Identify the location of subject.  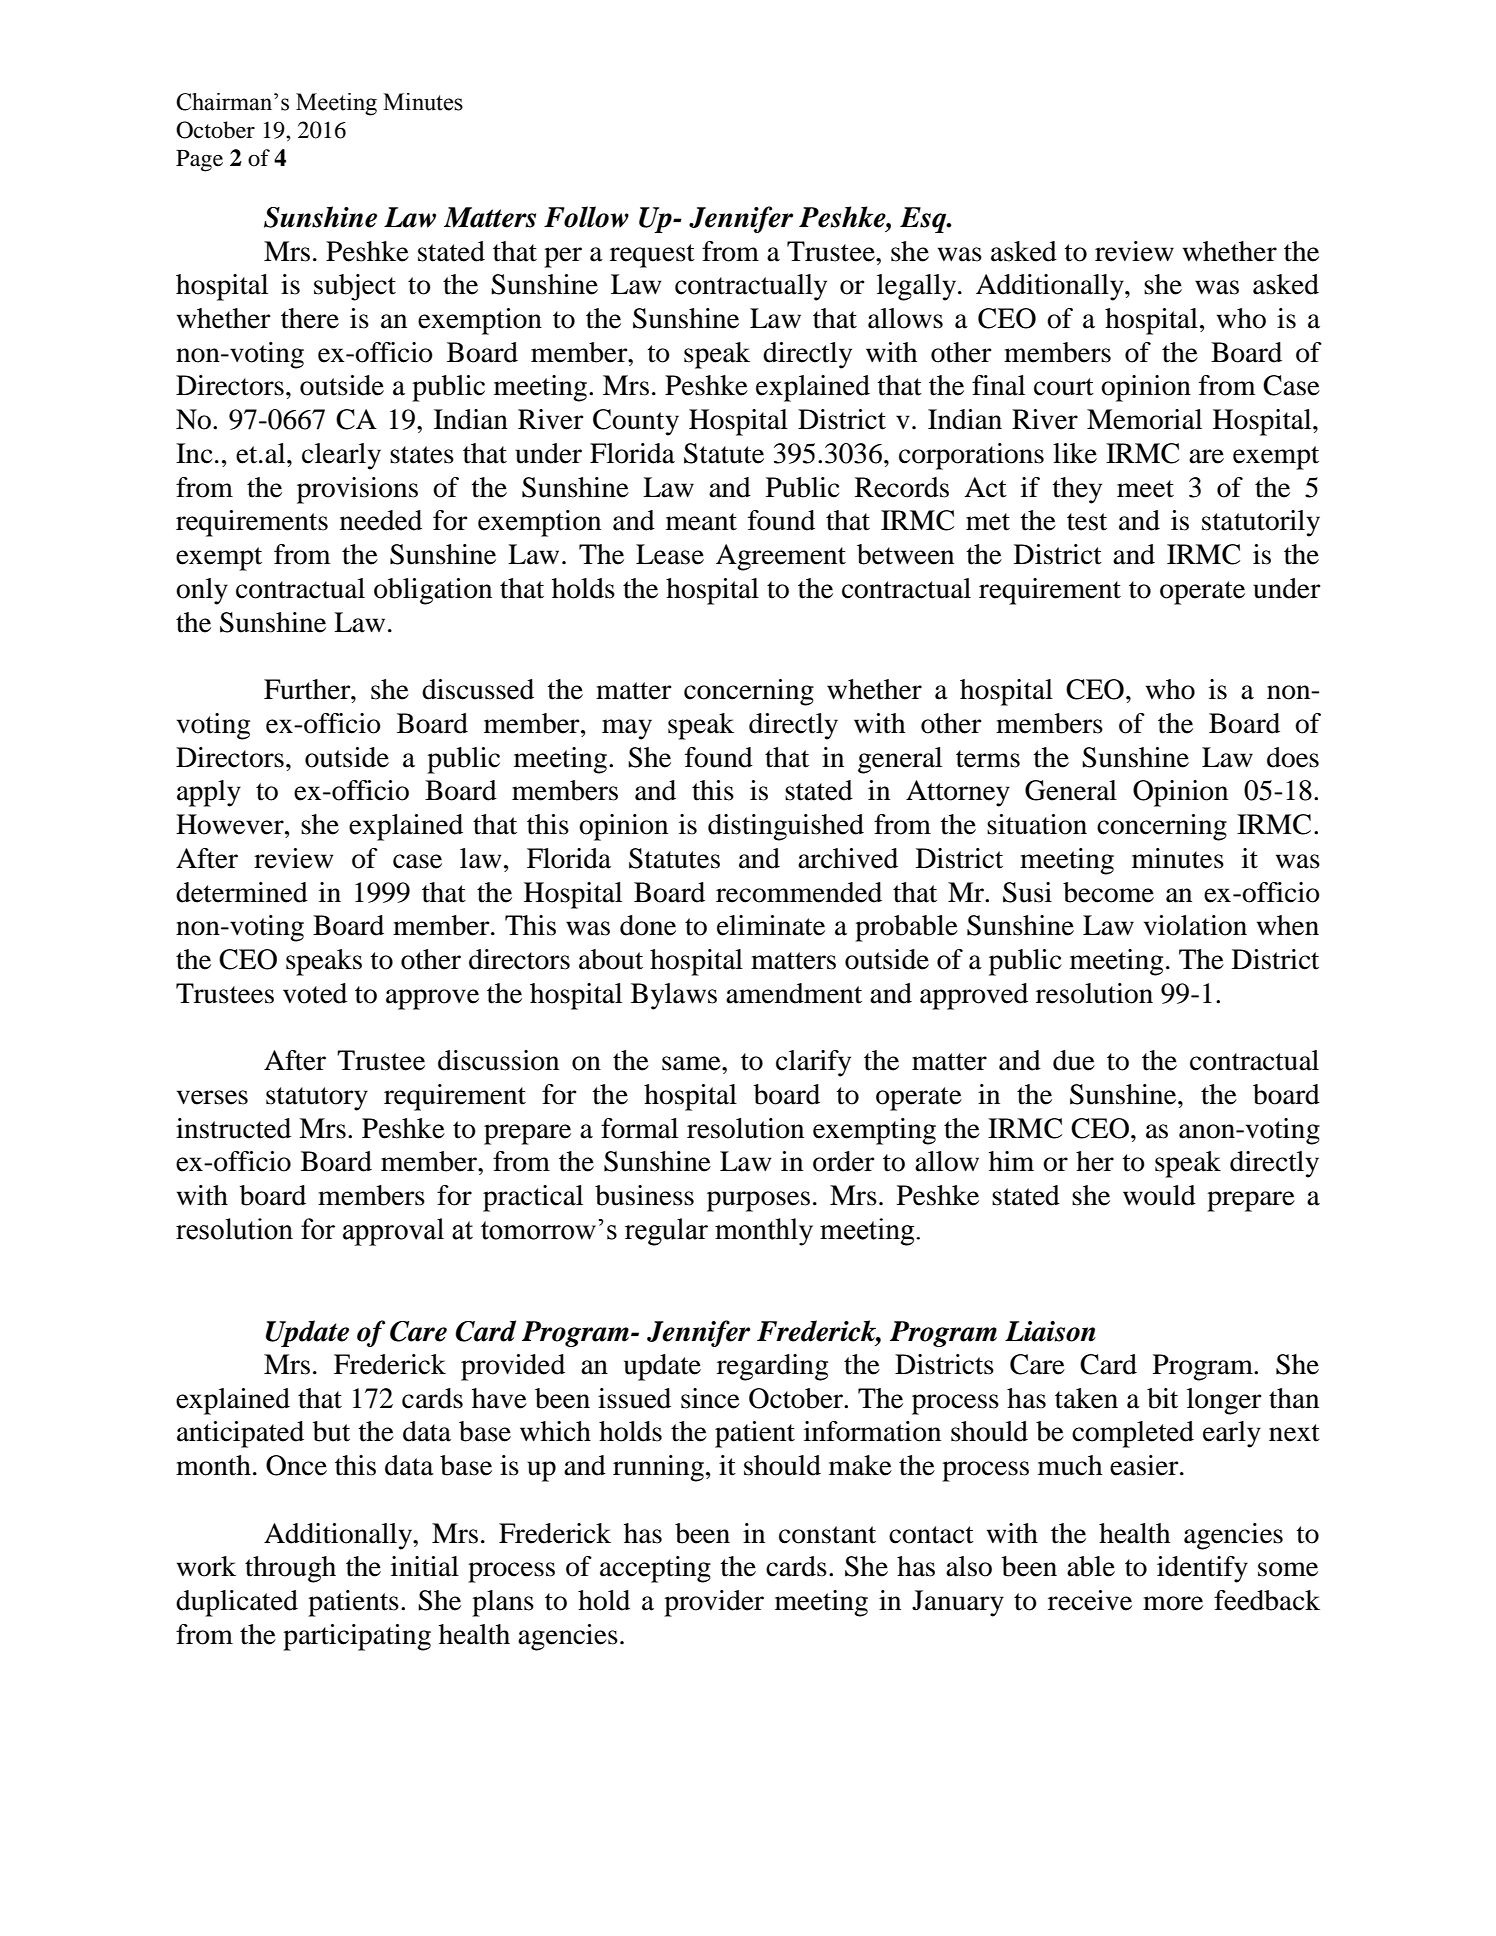
(355, 287).
